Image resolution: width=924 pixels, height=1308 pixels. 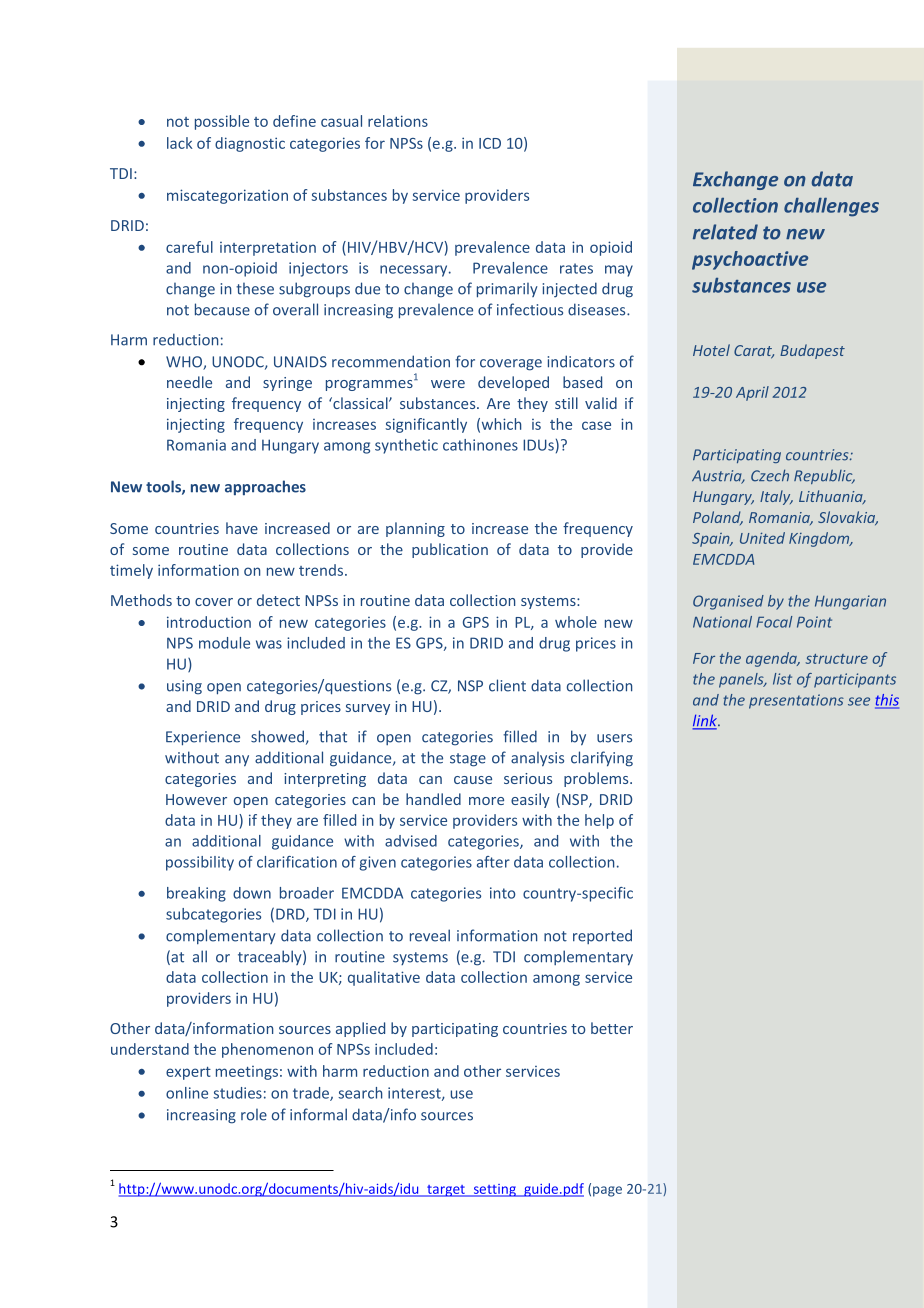 I want to click on role, so click(x=254, y=1114).
